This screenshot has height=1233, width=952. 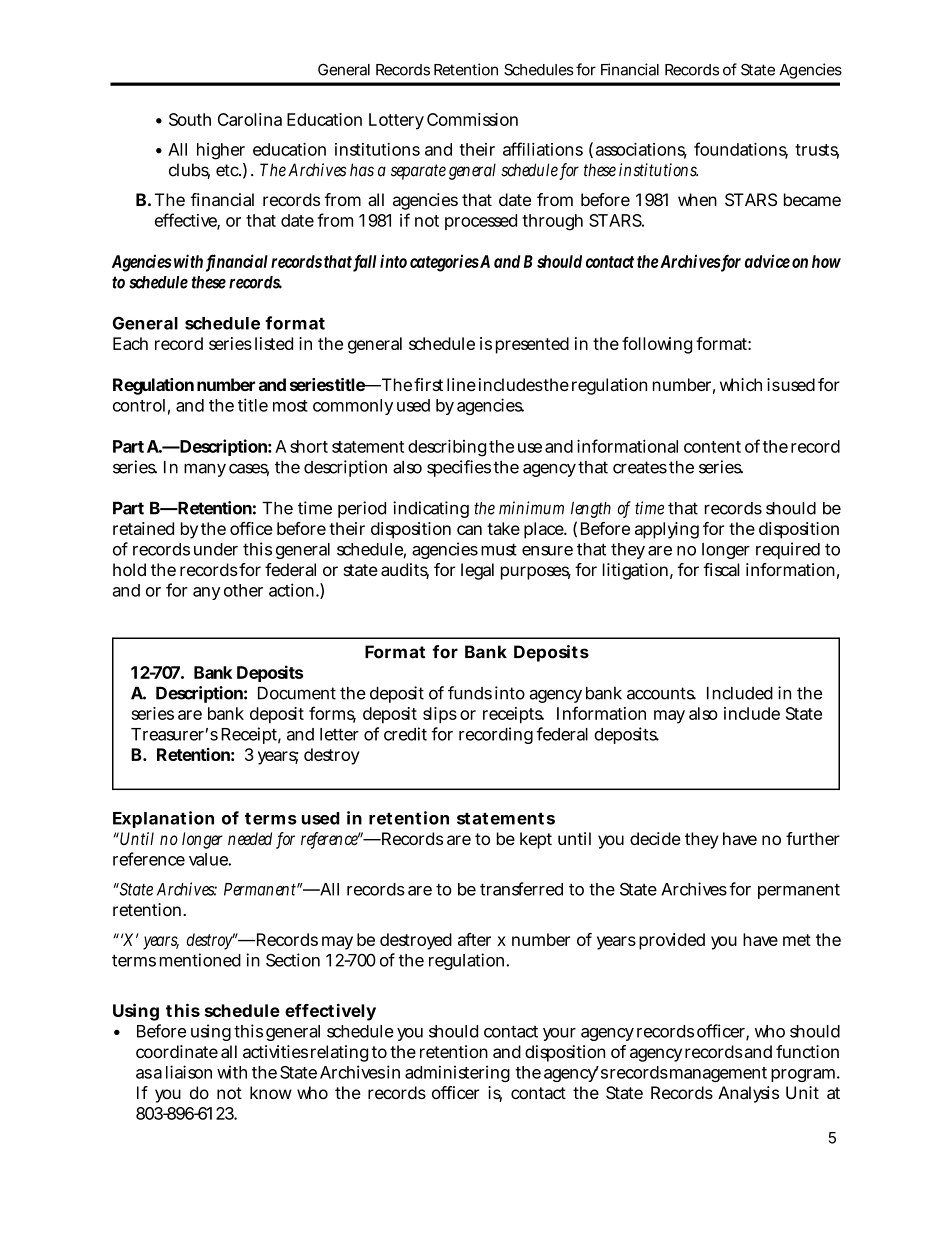 What do you see at coordinates (189, 1072) in the screenshot?
I see `liaison` at bounding box center [189, 1072].
